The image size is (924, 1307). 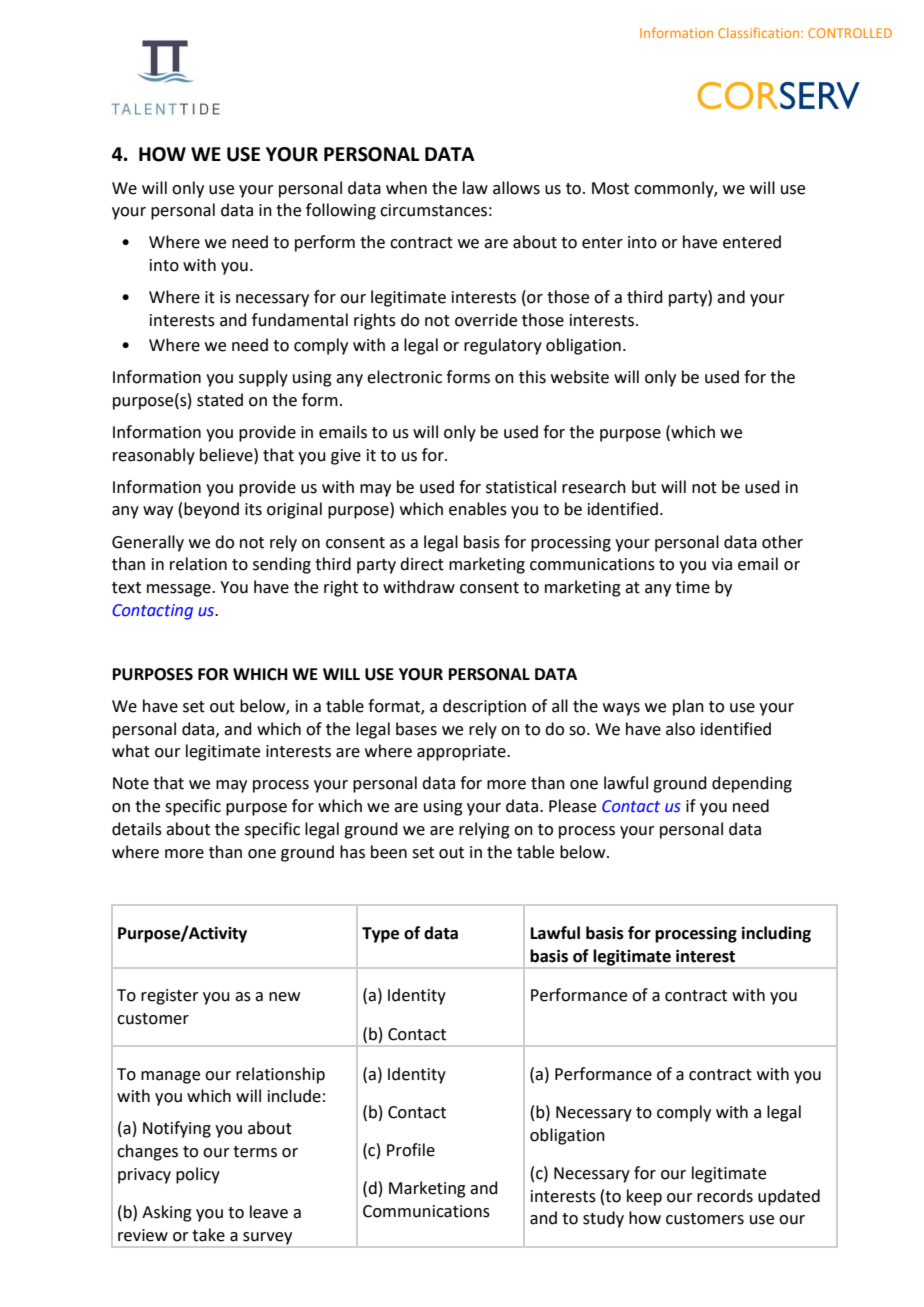 I want to click on Classification, so click(x=760, y=32).
